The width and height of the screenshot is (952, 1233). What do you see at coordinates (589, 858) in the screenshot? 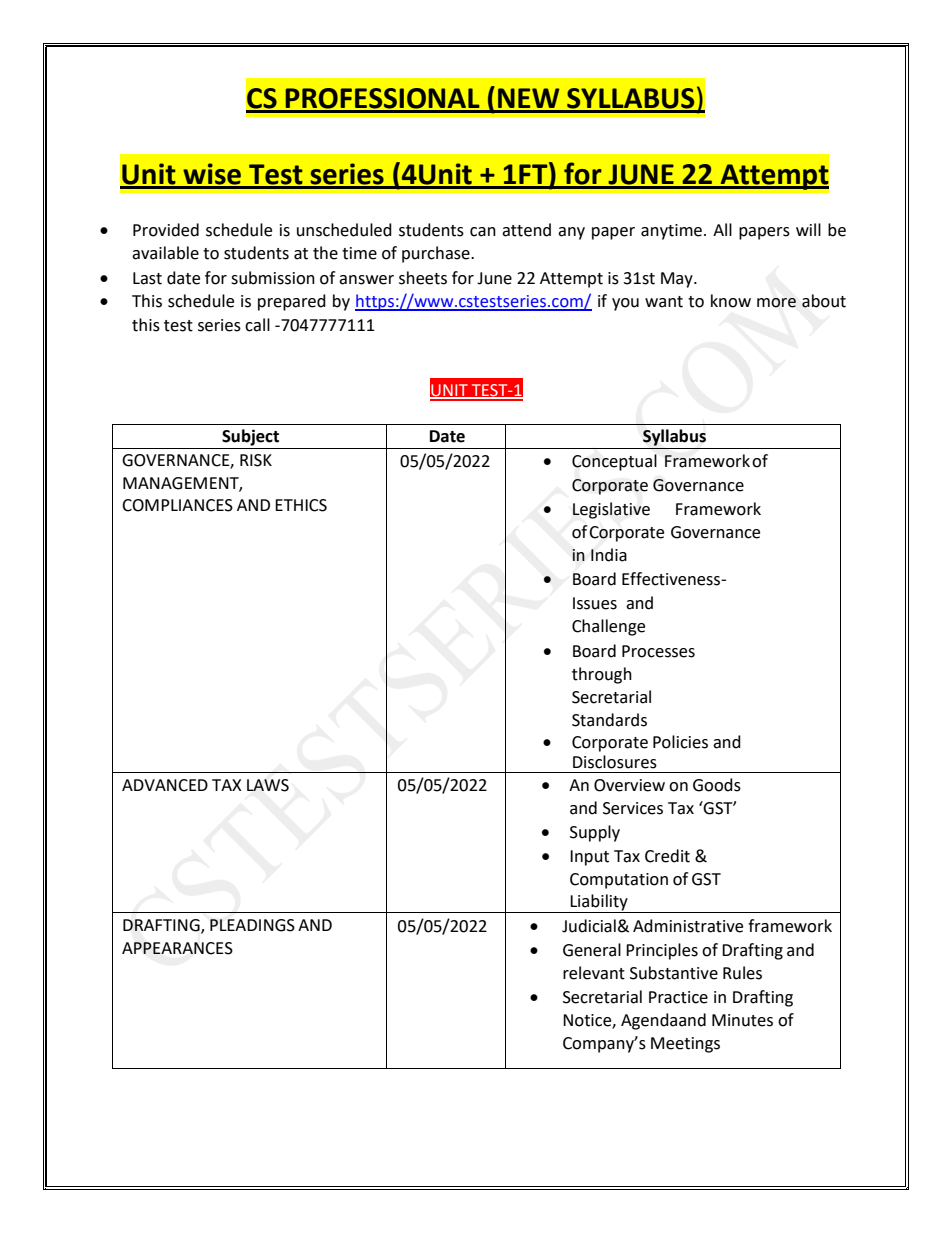
I see `Input` at bounding box center [589, 858].
